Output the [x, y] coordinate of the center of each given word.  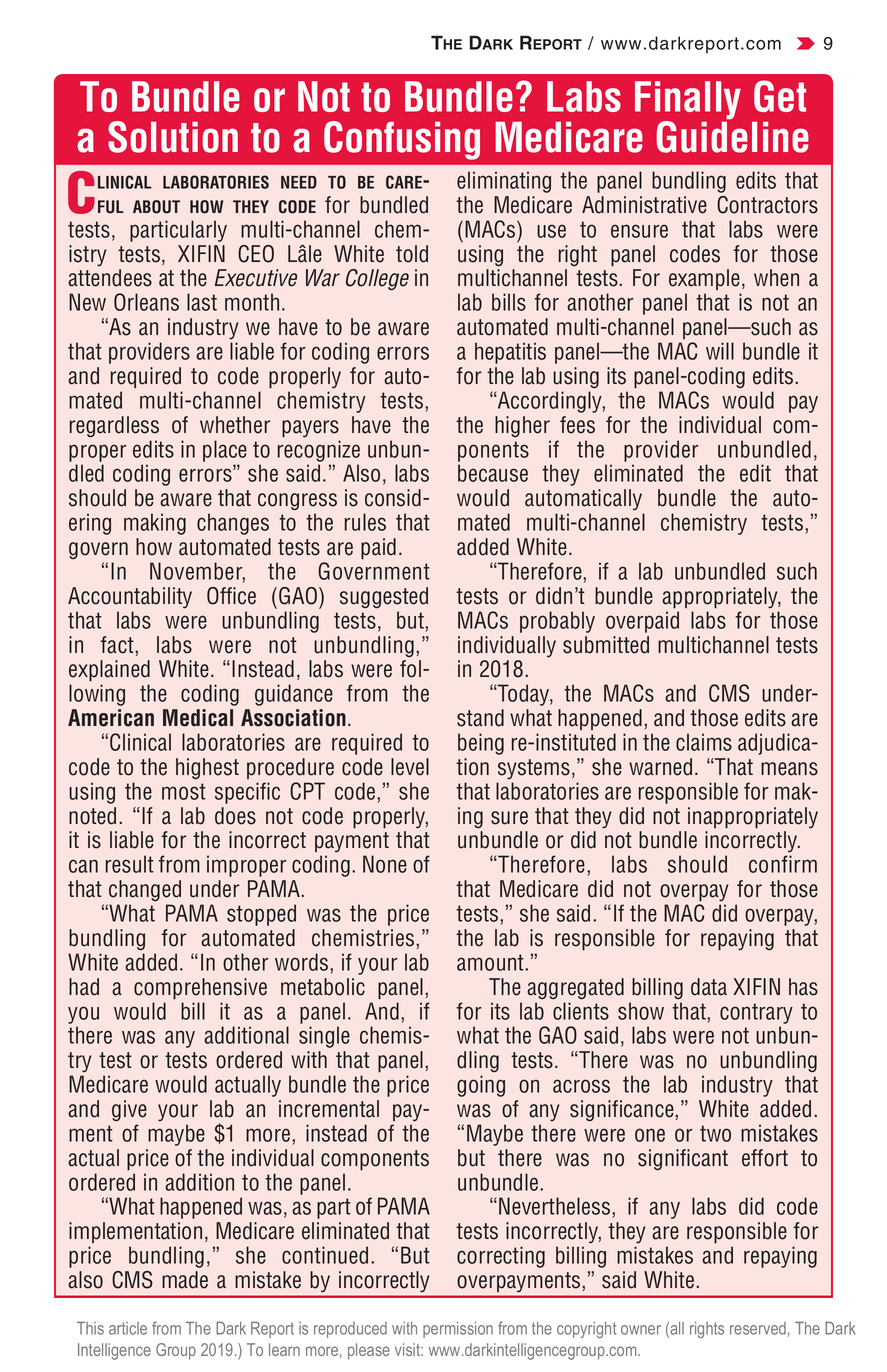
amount [491, 962]
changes [233, 524]
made [185, 1280]
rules [365, 522]
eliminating [504, 182]
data [709, 987]
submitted [606, 645]
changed [145, 890]
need [299, 182]
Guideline [733, 136]
